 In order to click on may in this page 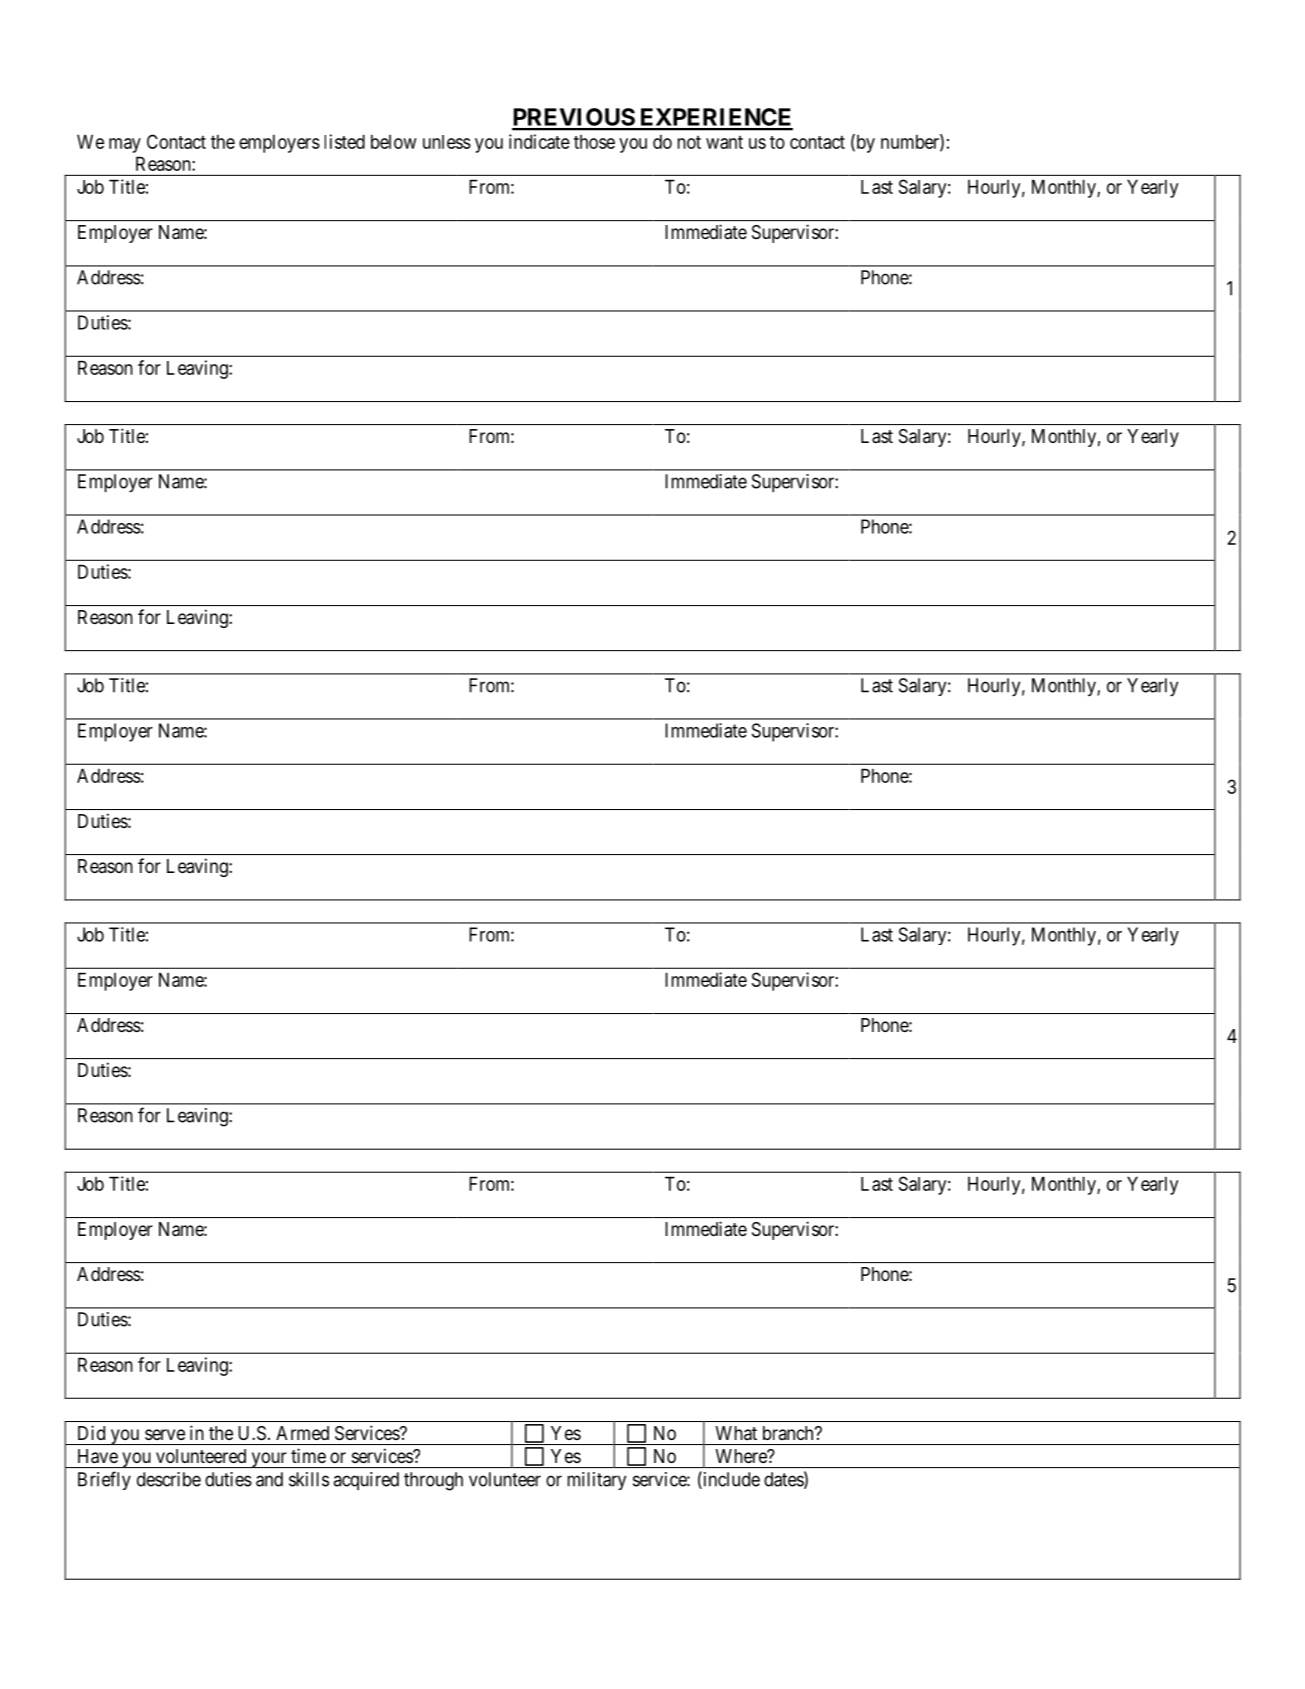, I will do `click(125, 145)`.
